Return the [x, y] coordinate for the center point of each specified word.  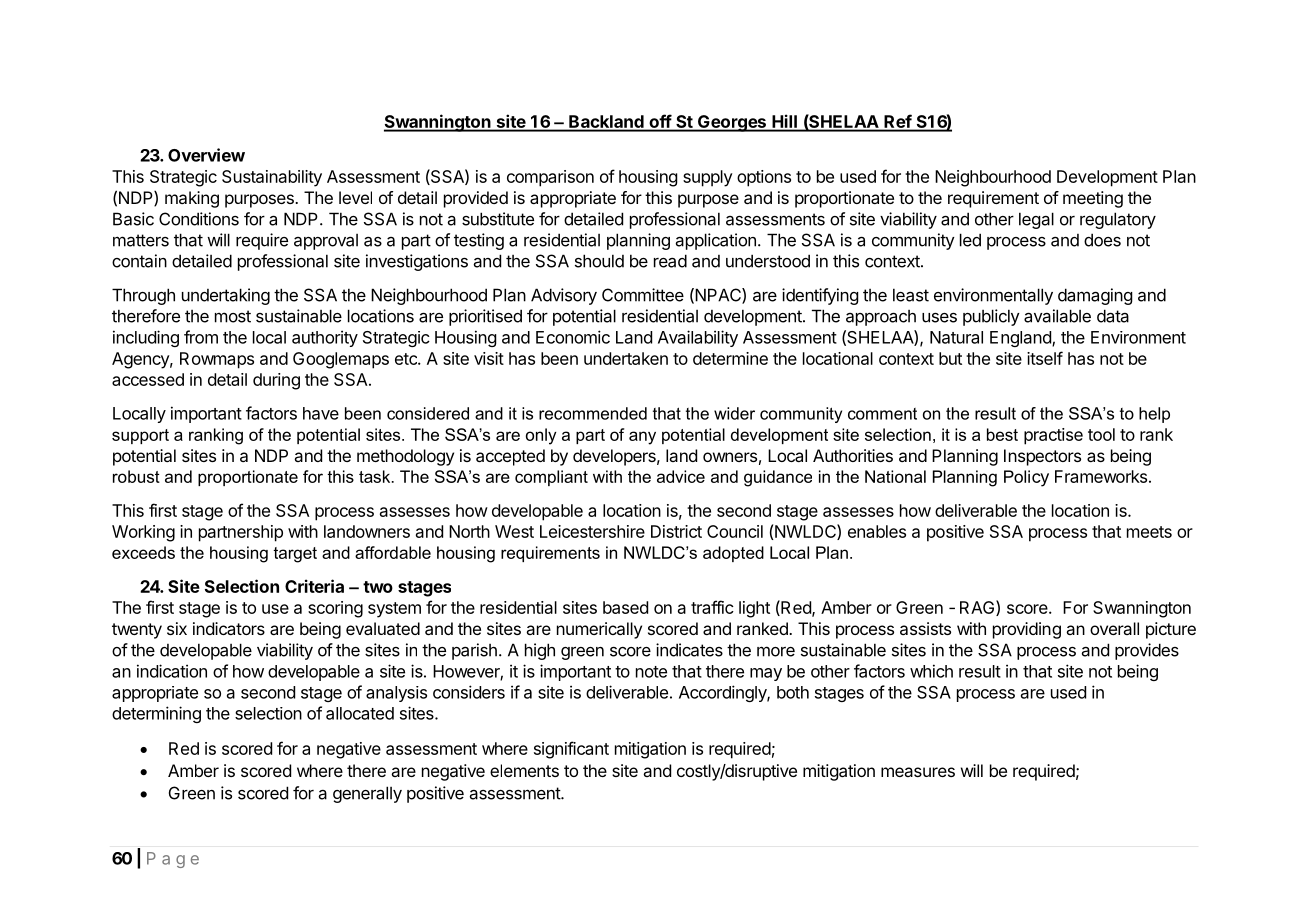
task [376, 476]
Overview [206, 155]
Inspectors [1042, 457]
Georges [732, 123]
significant [571, 750]
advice [681, 476]
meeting [1093, 199]
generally [367, 794]
